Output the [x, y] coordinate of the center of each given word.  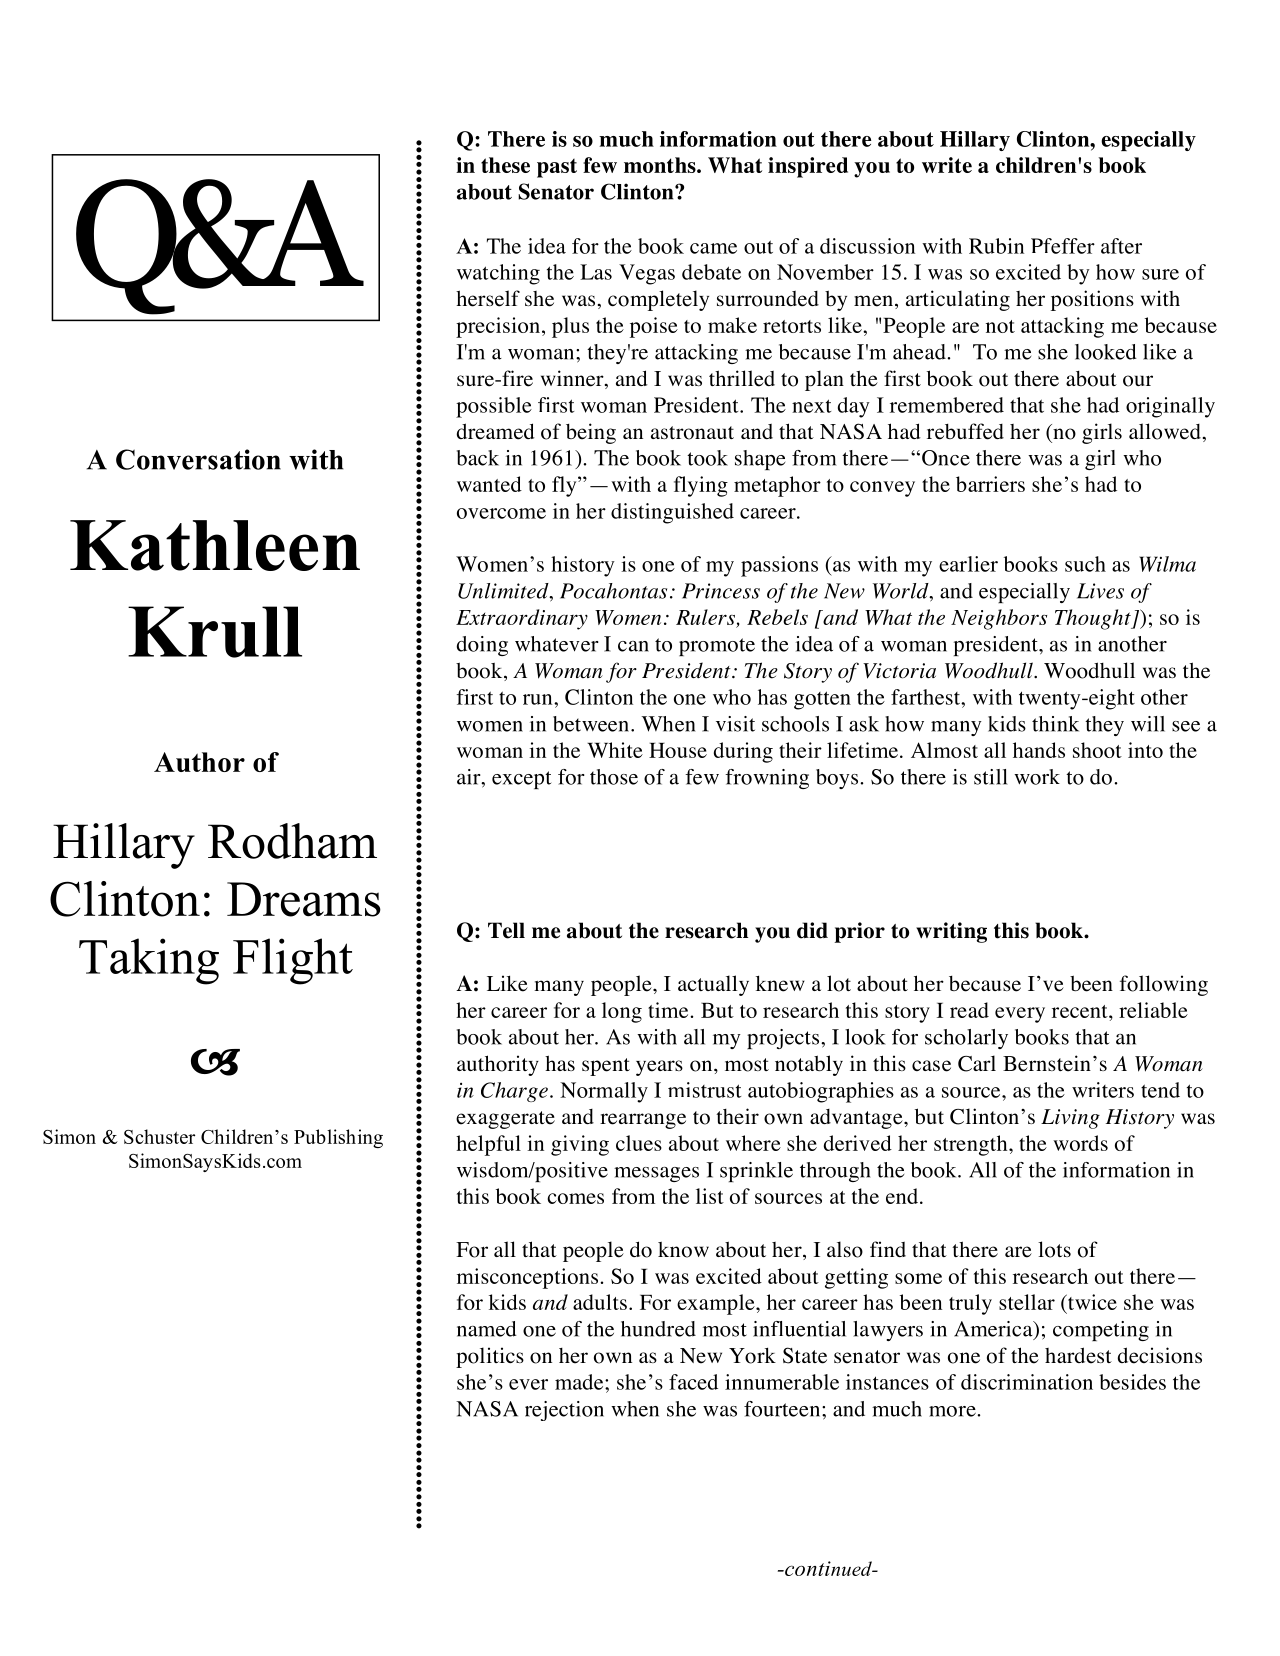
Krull [215, 632]
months [661, 165]
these [505, 165]
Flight [293, 961]
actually [713, 985]
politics [490, 1357]
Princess [721, 591]
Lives [1100, 591]
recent [1081, 1011]
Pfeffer [1063, 246]
